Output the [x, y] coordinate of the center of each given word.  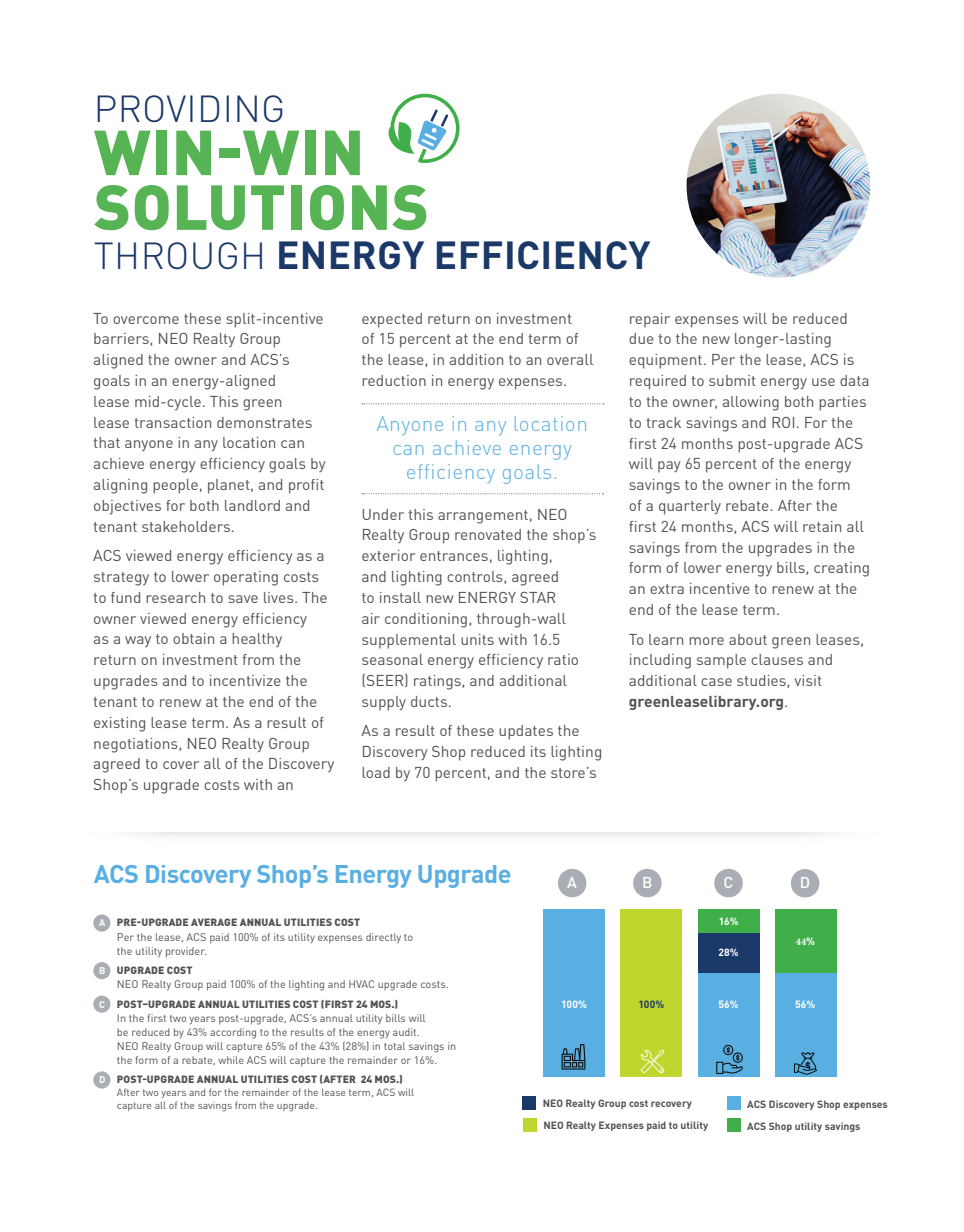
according [233, 1033]
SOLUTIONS [260, 207]
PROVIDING [190, 108]
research [175, 597]
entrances [454, 556]
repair [650, 320]
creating [841, 569]
